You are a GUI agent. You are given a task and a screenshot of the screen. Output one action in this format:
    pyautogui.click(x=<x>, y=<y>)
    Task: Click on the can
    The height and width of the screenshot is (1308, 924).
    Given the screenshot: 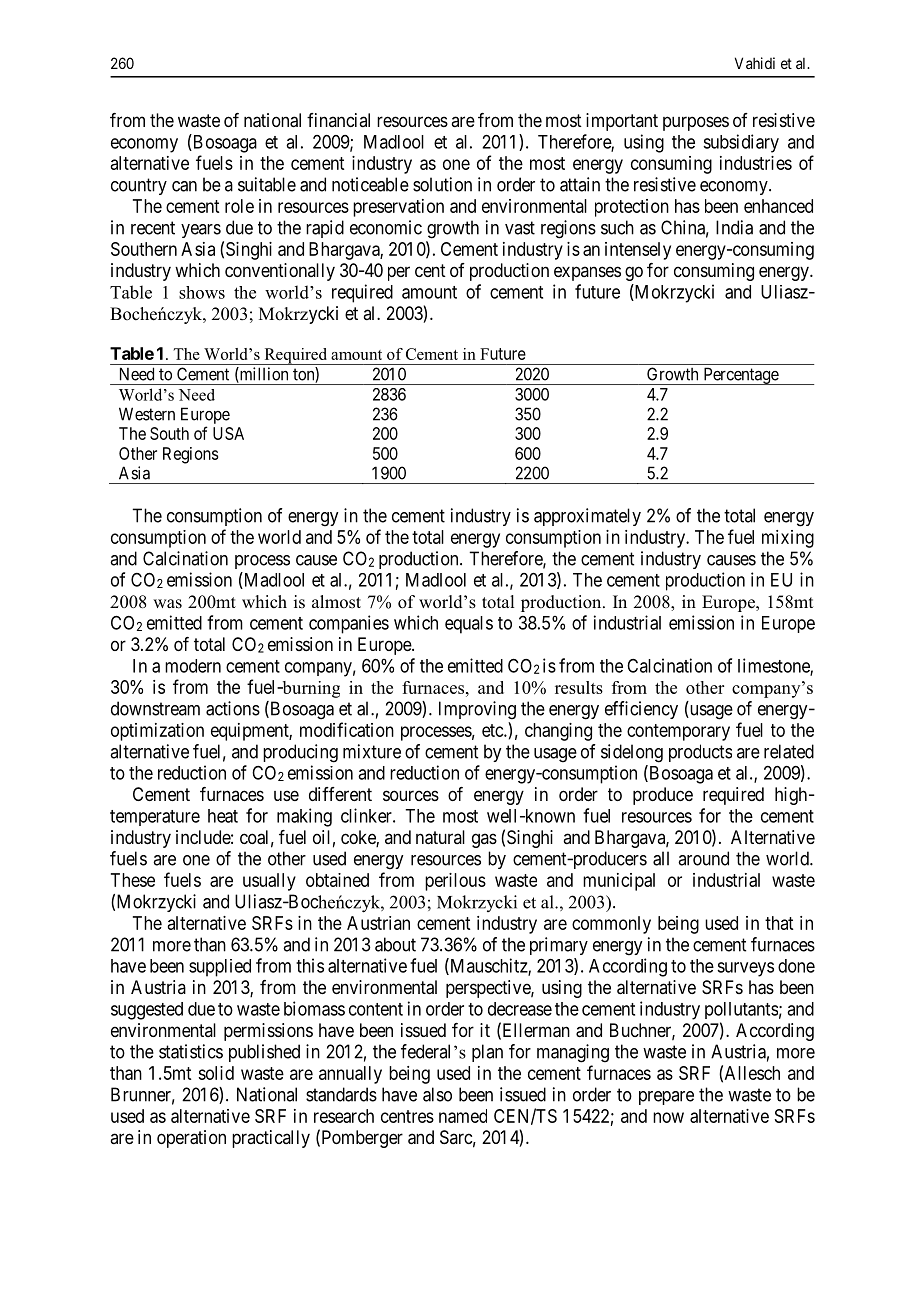 What is the action you would take?
    pyautogui.click(x=184, y=186)
